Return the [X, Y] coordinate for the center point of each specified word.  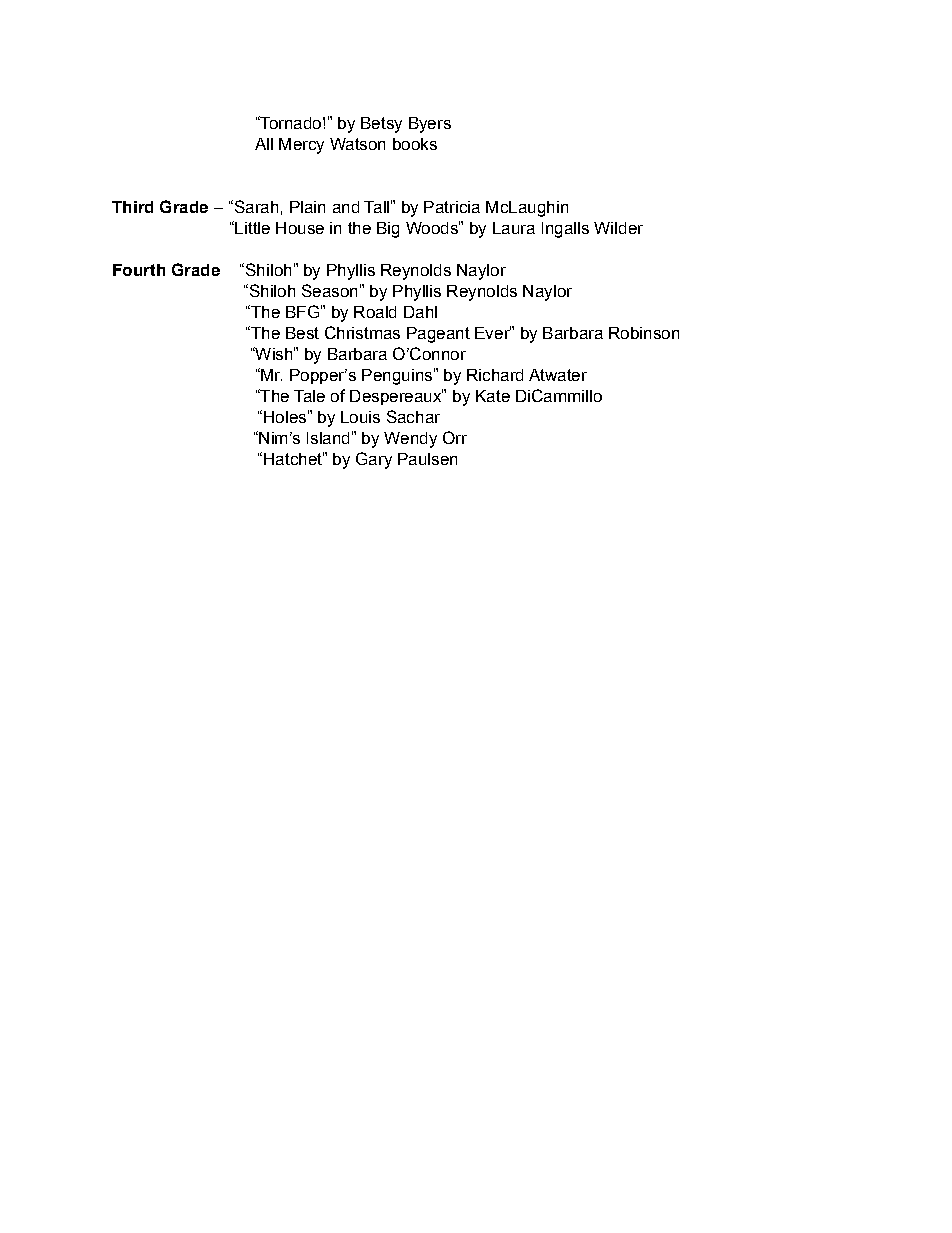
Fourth [139, 270]
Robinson [644, 333]
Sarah [255, 206]
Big [388, 230]
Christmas [362, 332]
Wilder [618, 228]
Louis [360, 417]
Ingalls [565, 230]
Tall [376, 207]
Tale [309, 396]
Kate [493, 396]
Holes [285, 417]
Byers [430, 125]
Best [302, 333]
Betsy [381, 125]
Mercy [301, 146]
